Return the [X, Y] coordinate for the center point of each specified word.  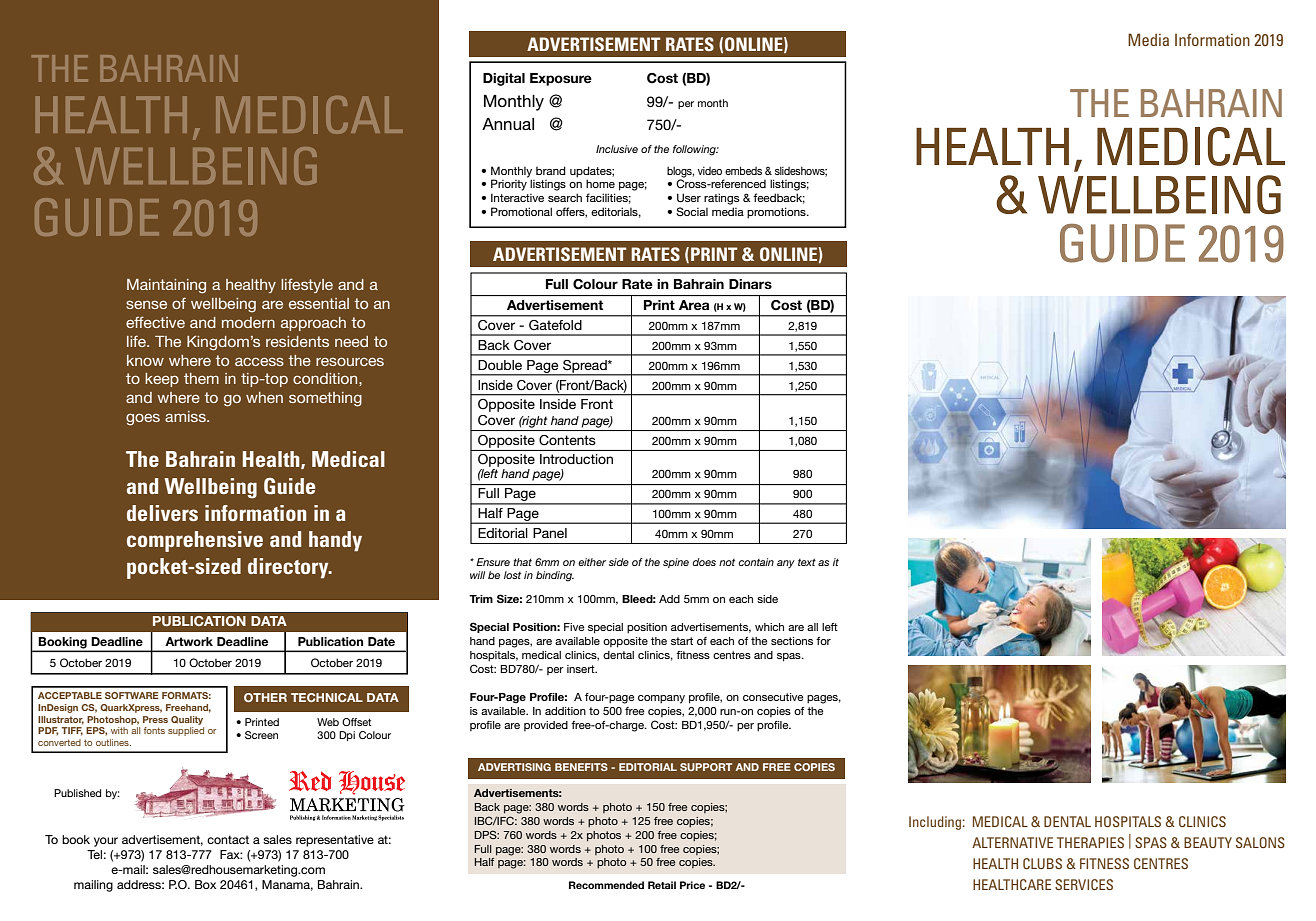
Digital [504, 79]
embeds [743, 170]
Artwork [189, 641]
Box [205, 884]
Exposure [561, 79]
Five [574, 627]
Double [500, 365]
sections [792, 641]
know [145, 360]
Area [694, 305]
